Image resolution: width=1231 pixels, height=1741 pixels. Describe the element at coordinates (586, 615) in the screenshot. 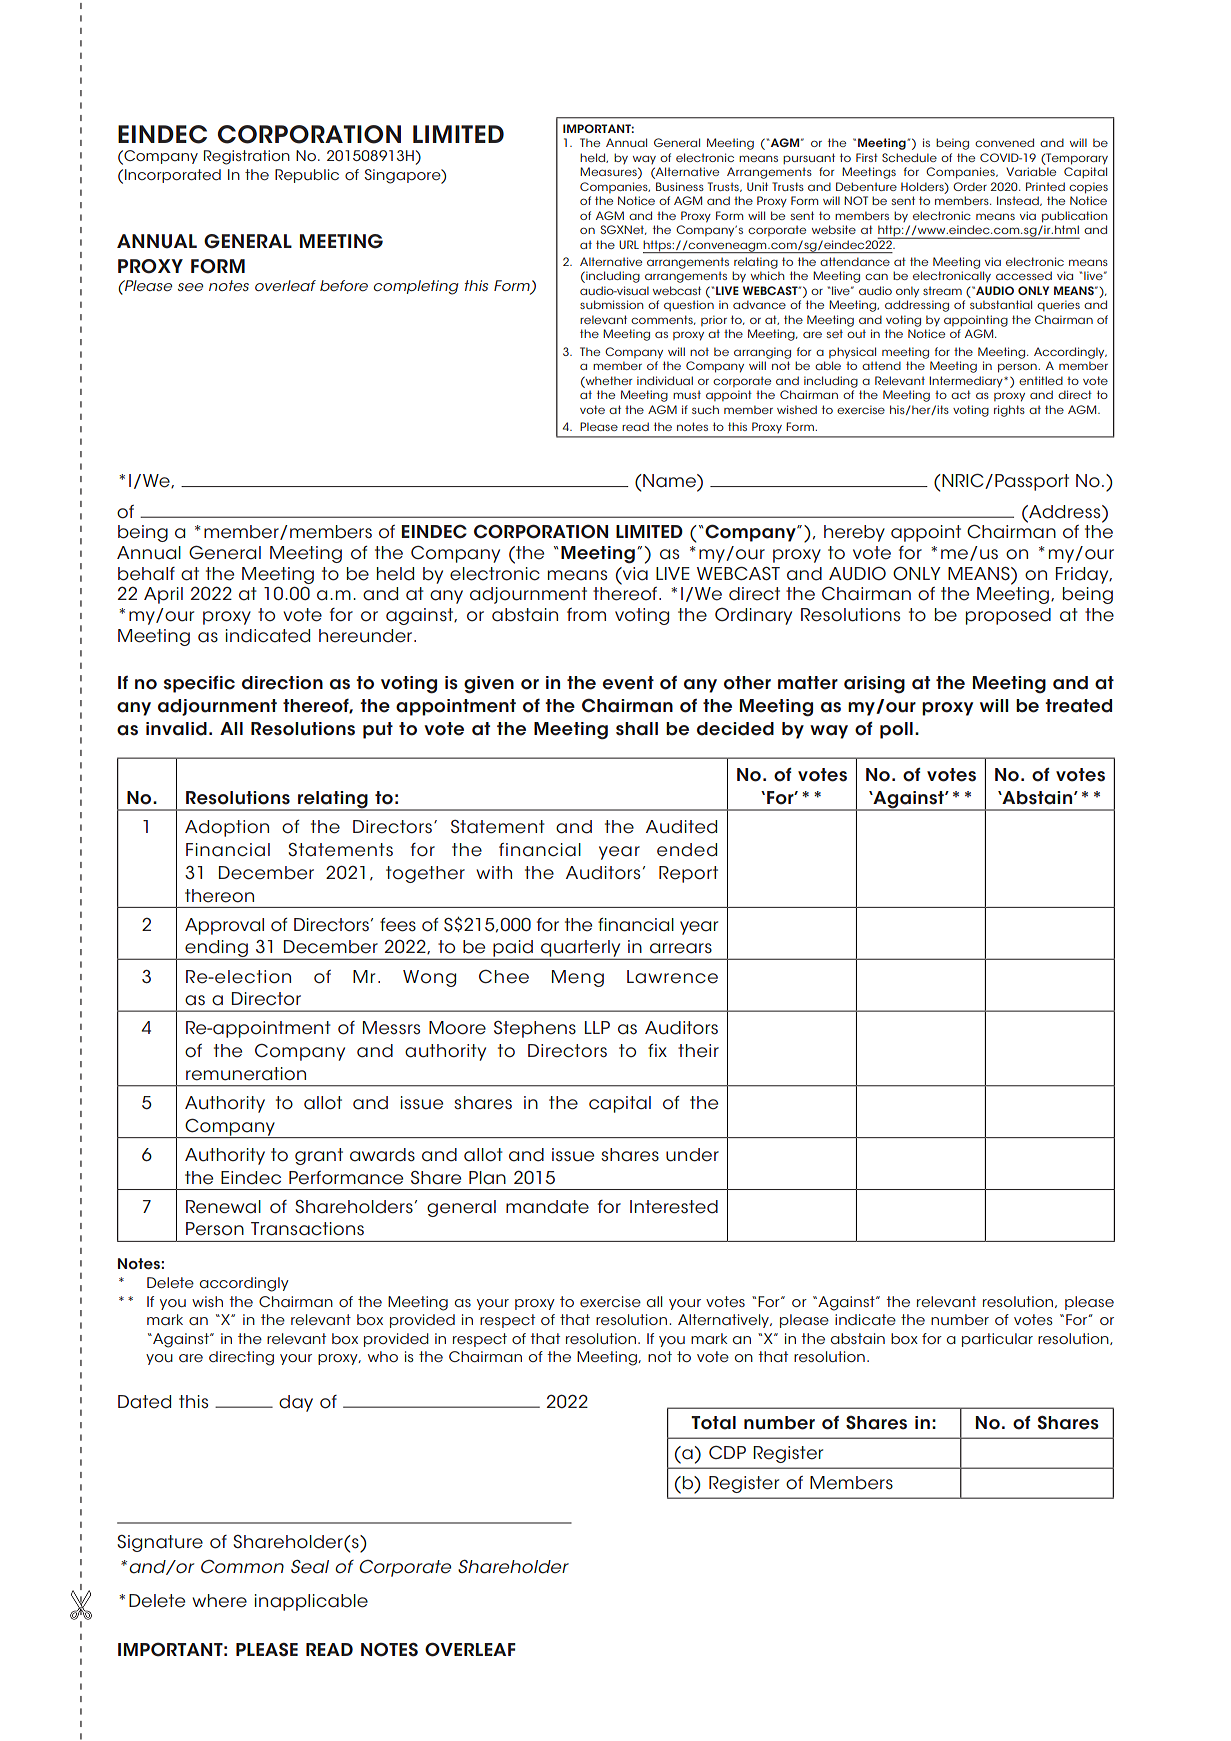

I see `from` at that location.
